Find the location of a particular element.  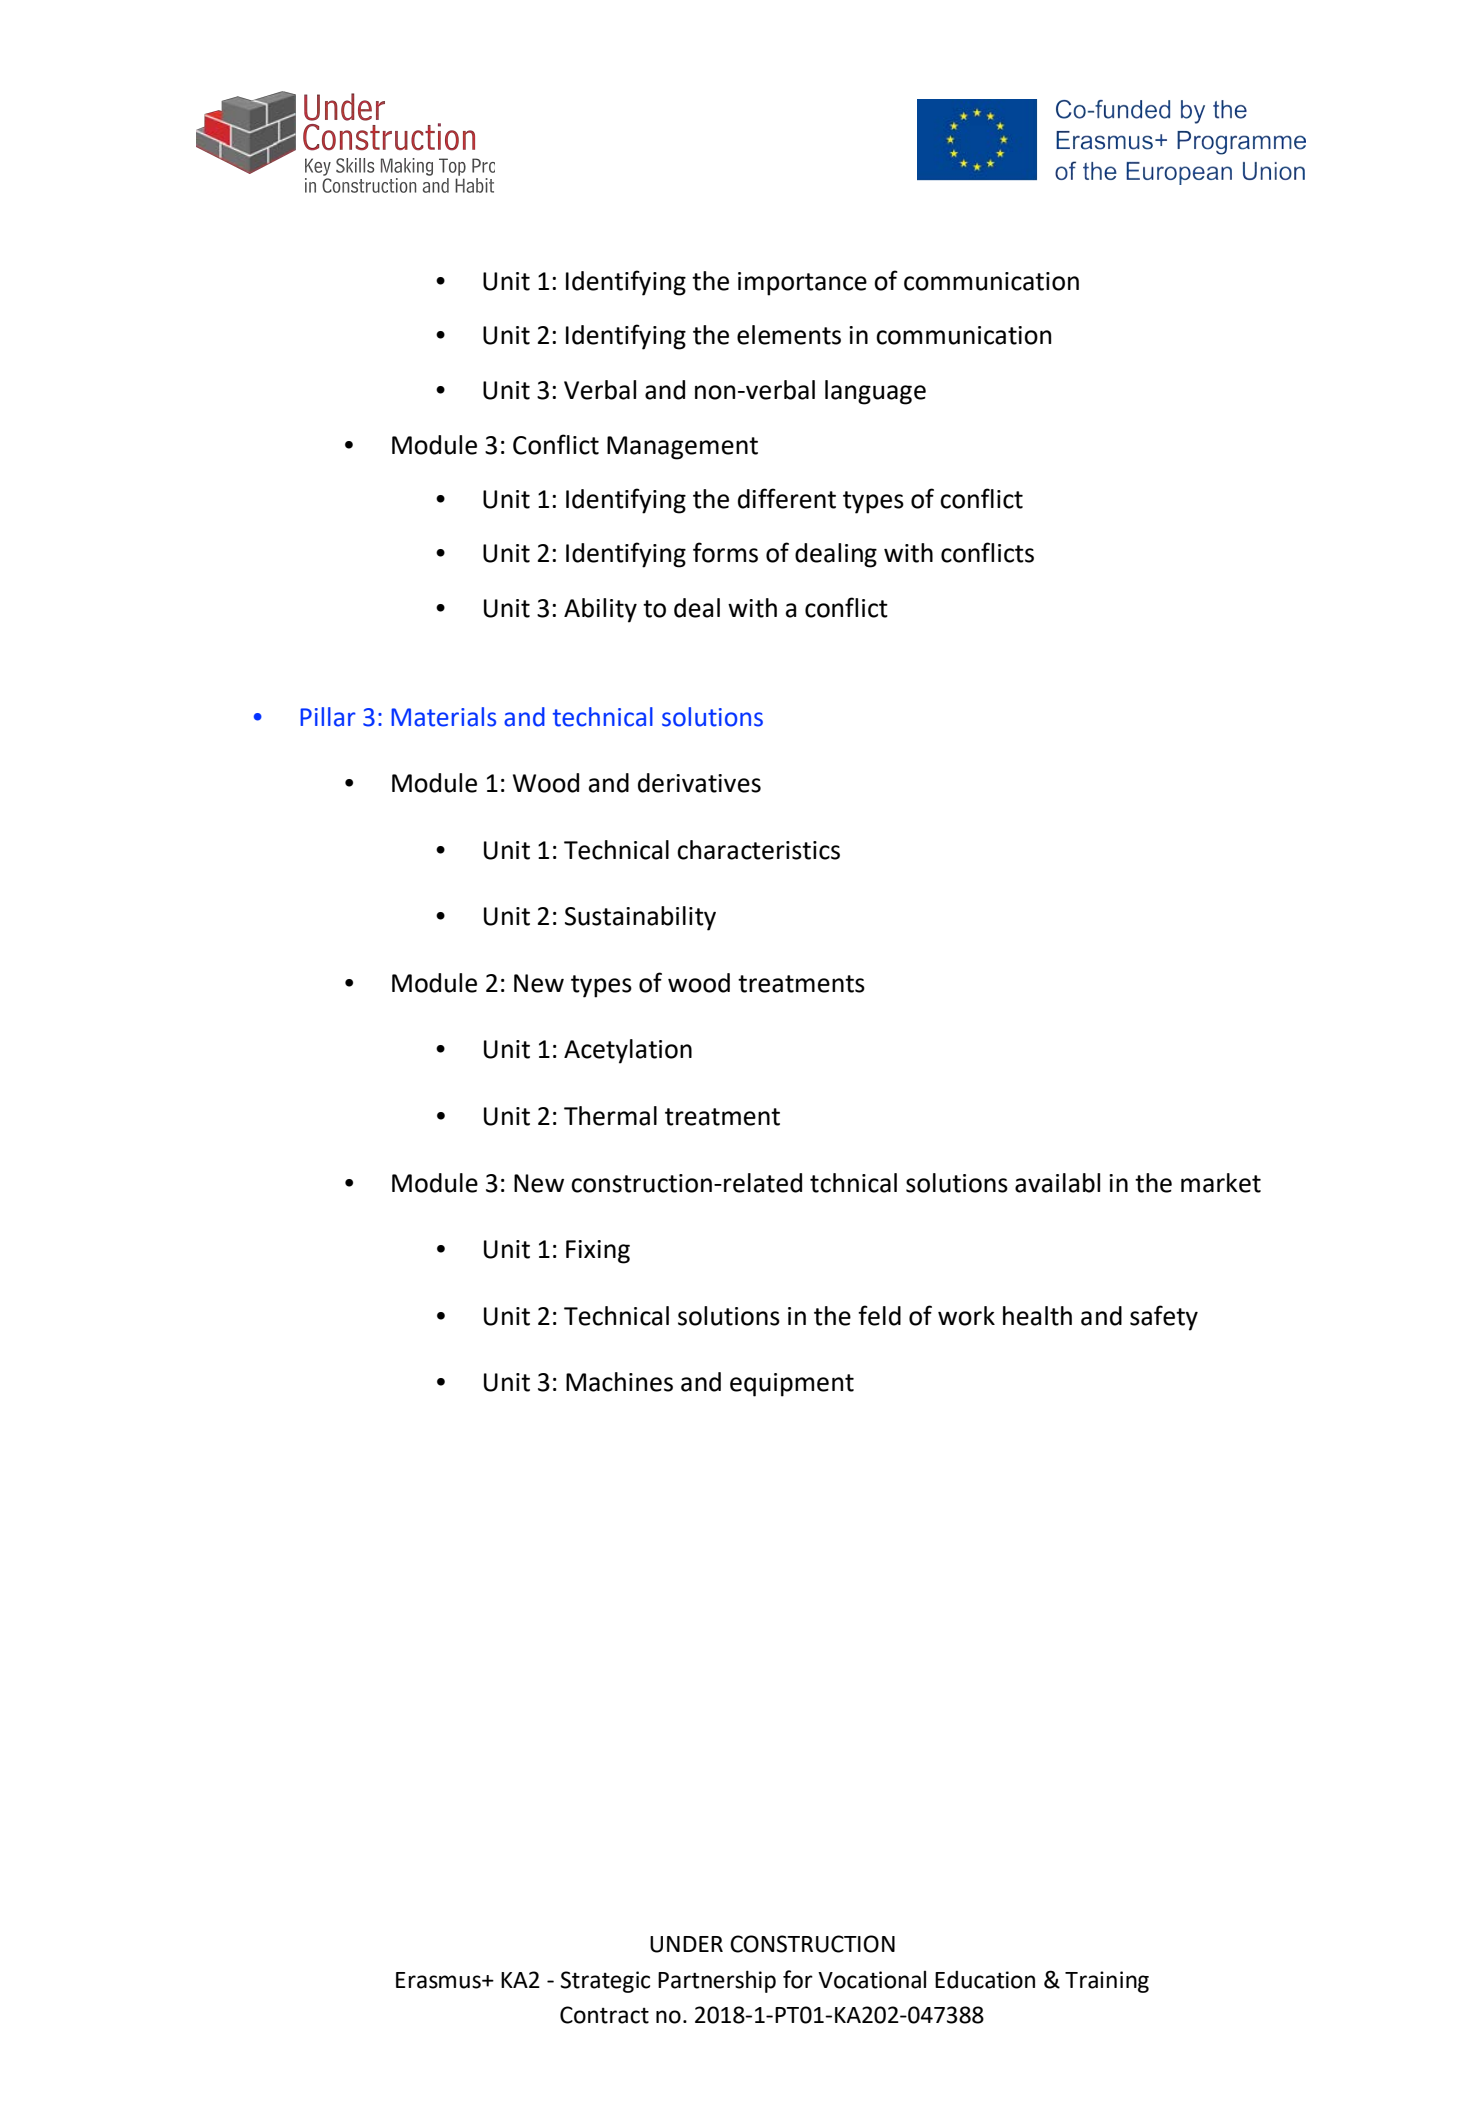

market is located at coordinates (1221, 1183).
